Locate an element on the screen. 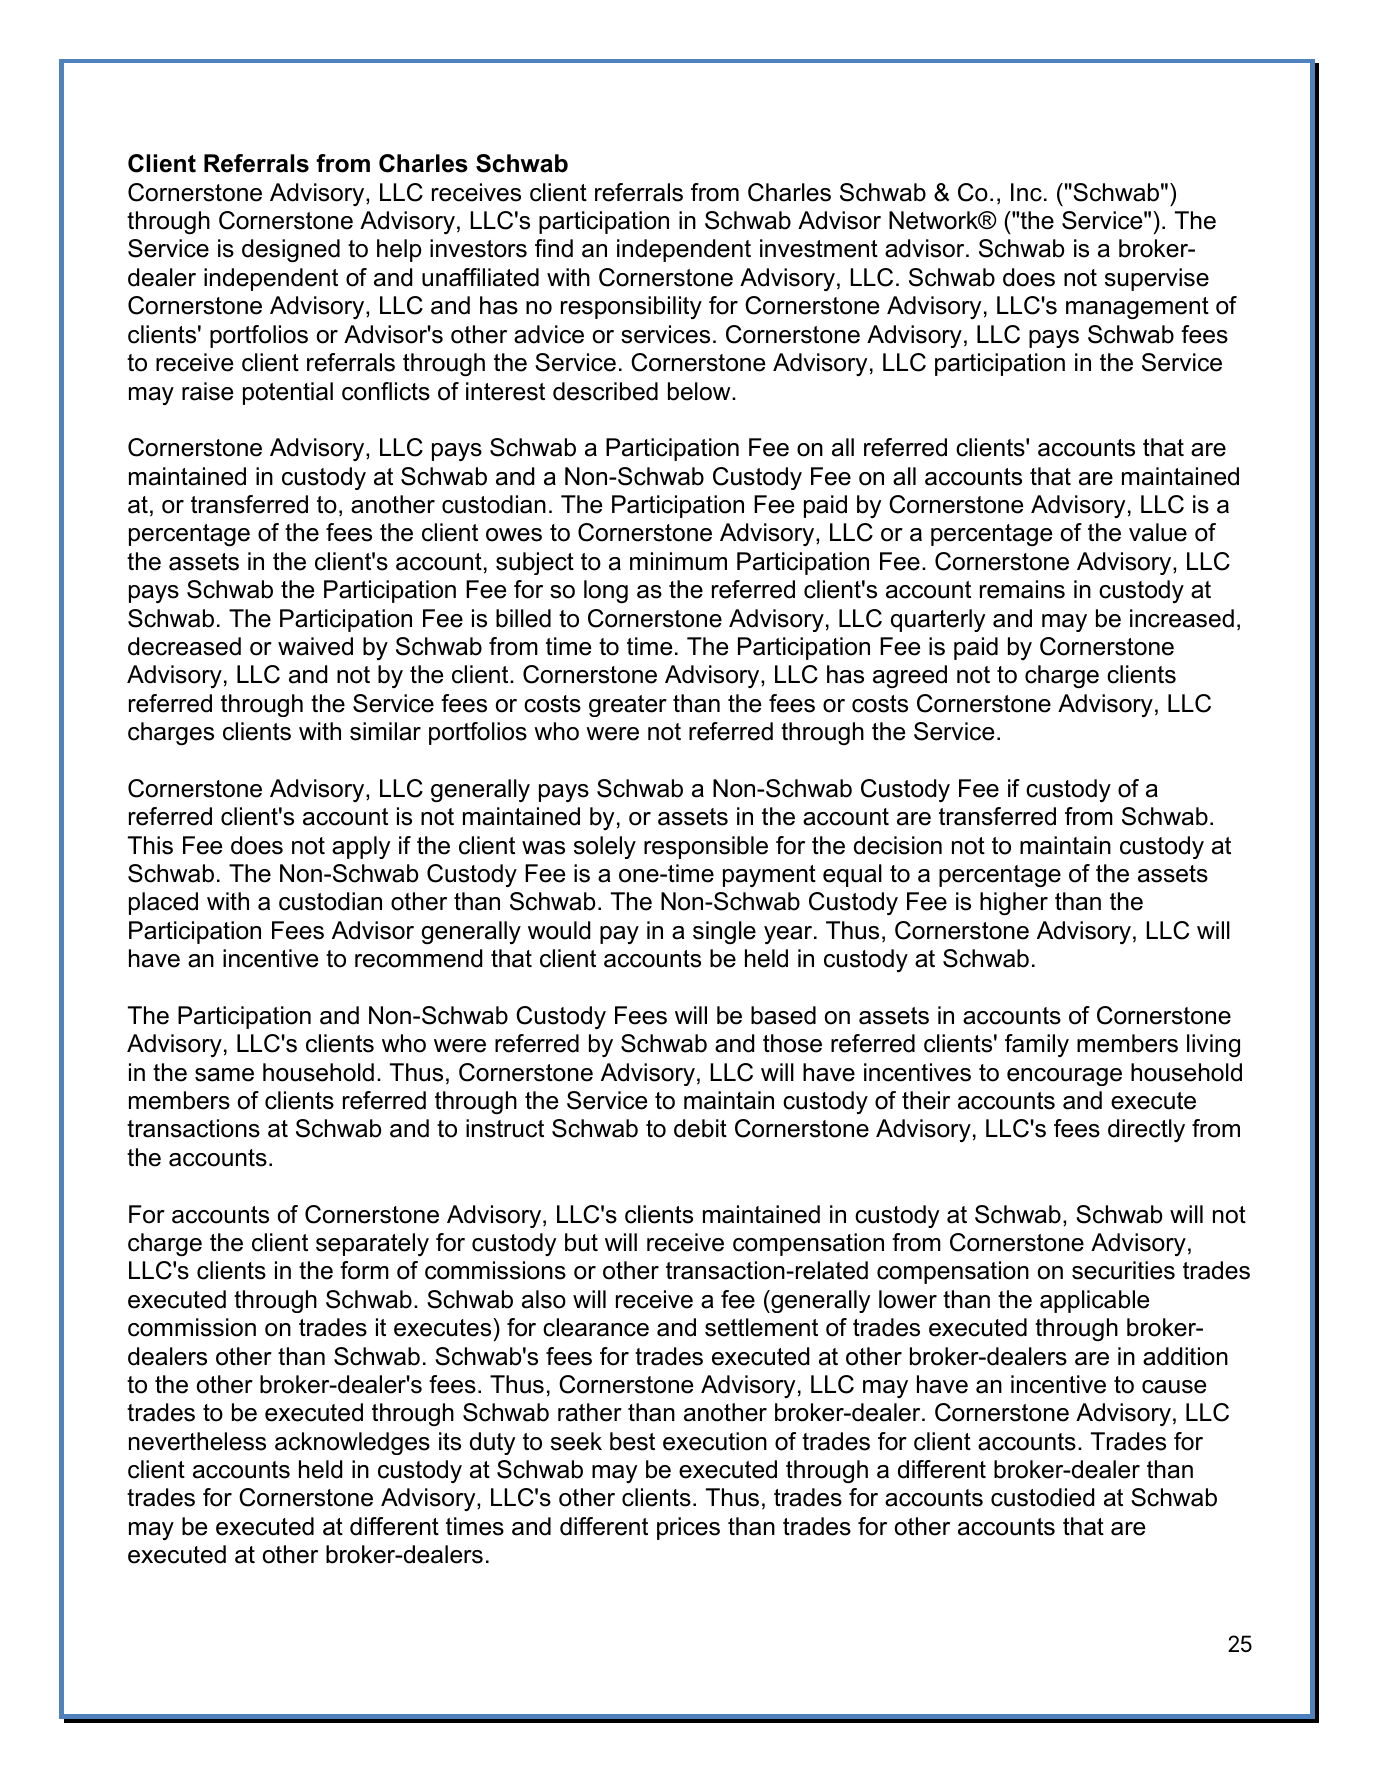  waived is located at coordinates (315, 646).
